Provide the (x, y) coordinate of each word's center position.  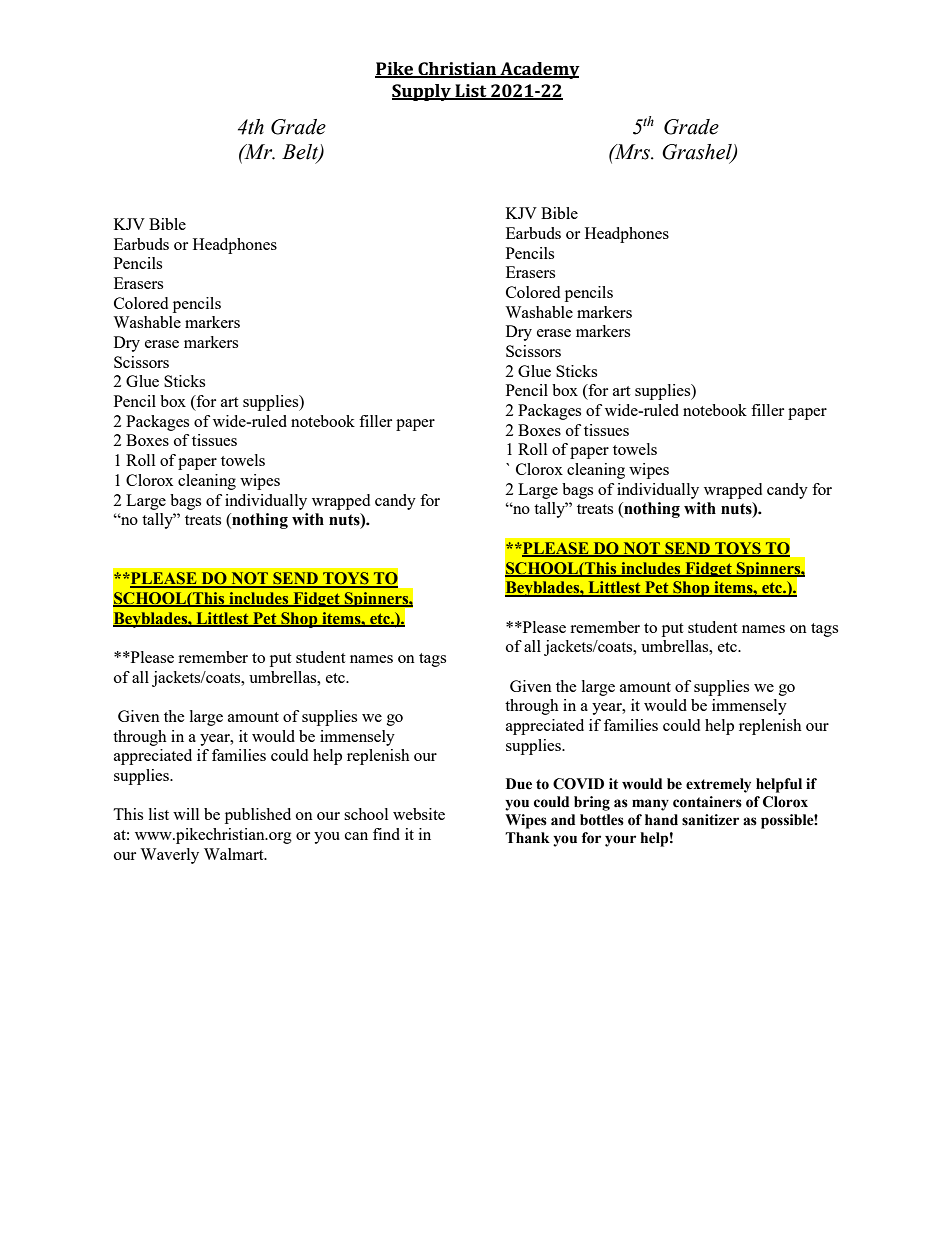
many (650, 805)
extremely (718, 785)
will (186, 814)
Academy (539, 70)
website (419, 814)
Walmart (235, 854)
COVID (578, 784)
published (258, 816)
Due (519, 784)
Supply (422, 92)
